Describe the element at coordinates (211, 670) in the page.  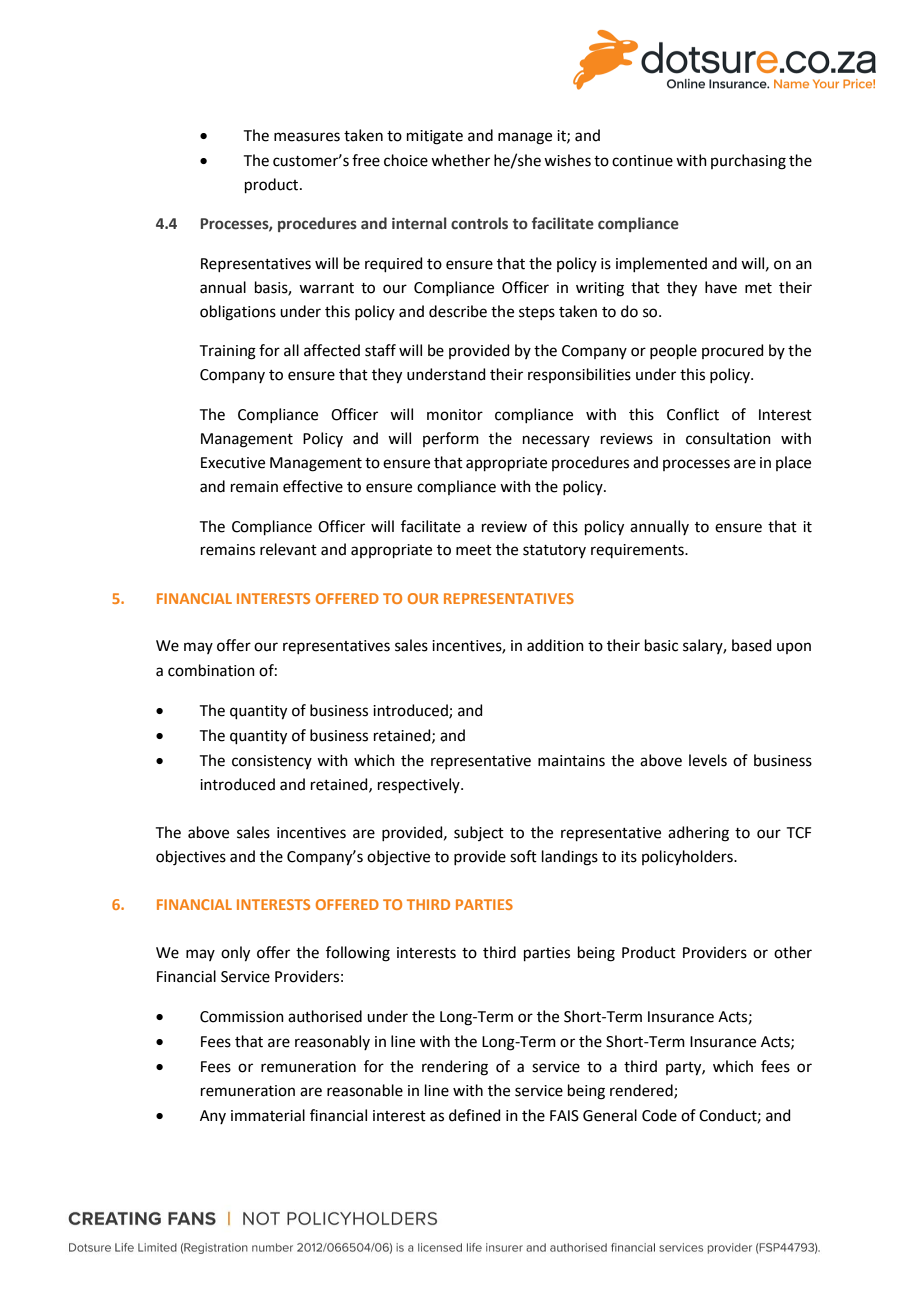
I see `combination` at that location.
